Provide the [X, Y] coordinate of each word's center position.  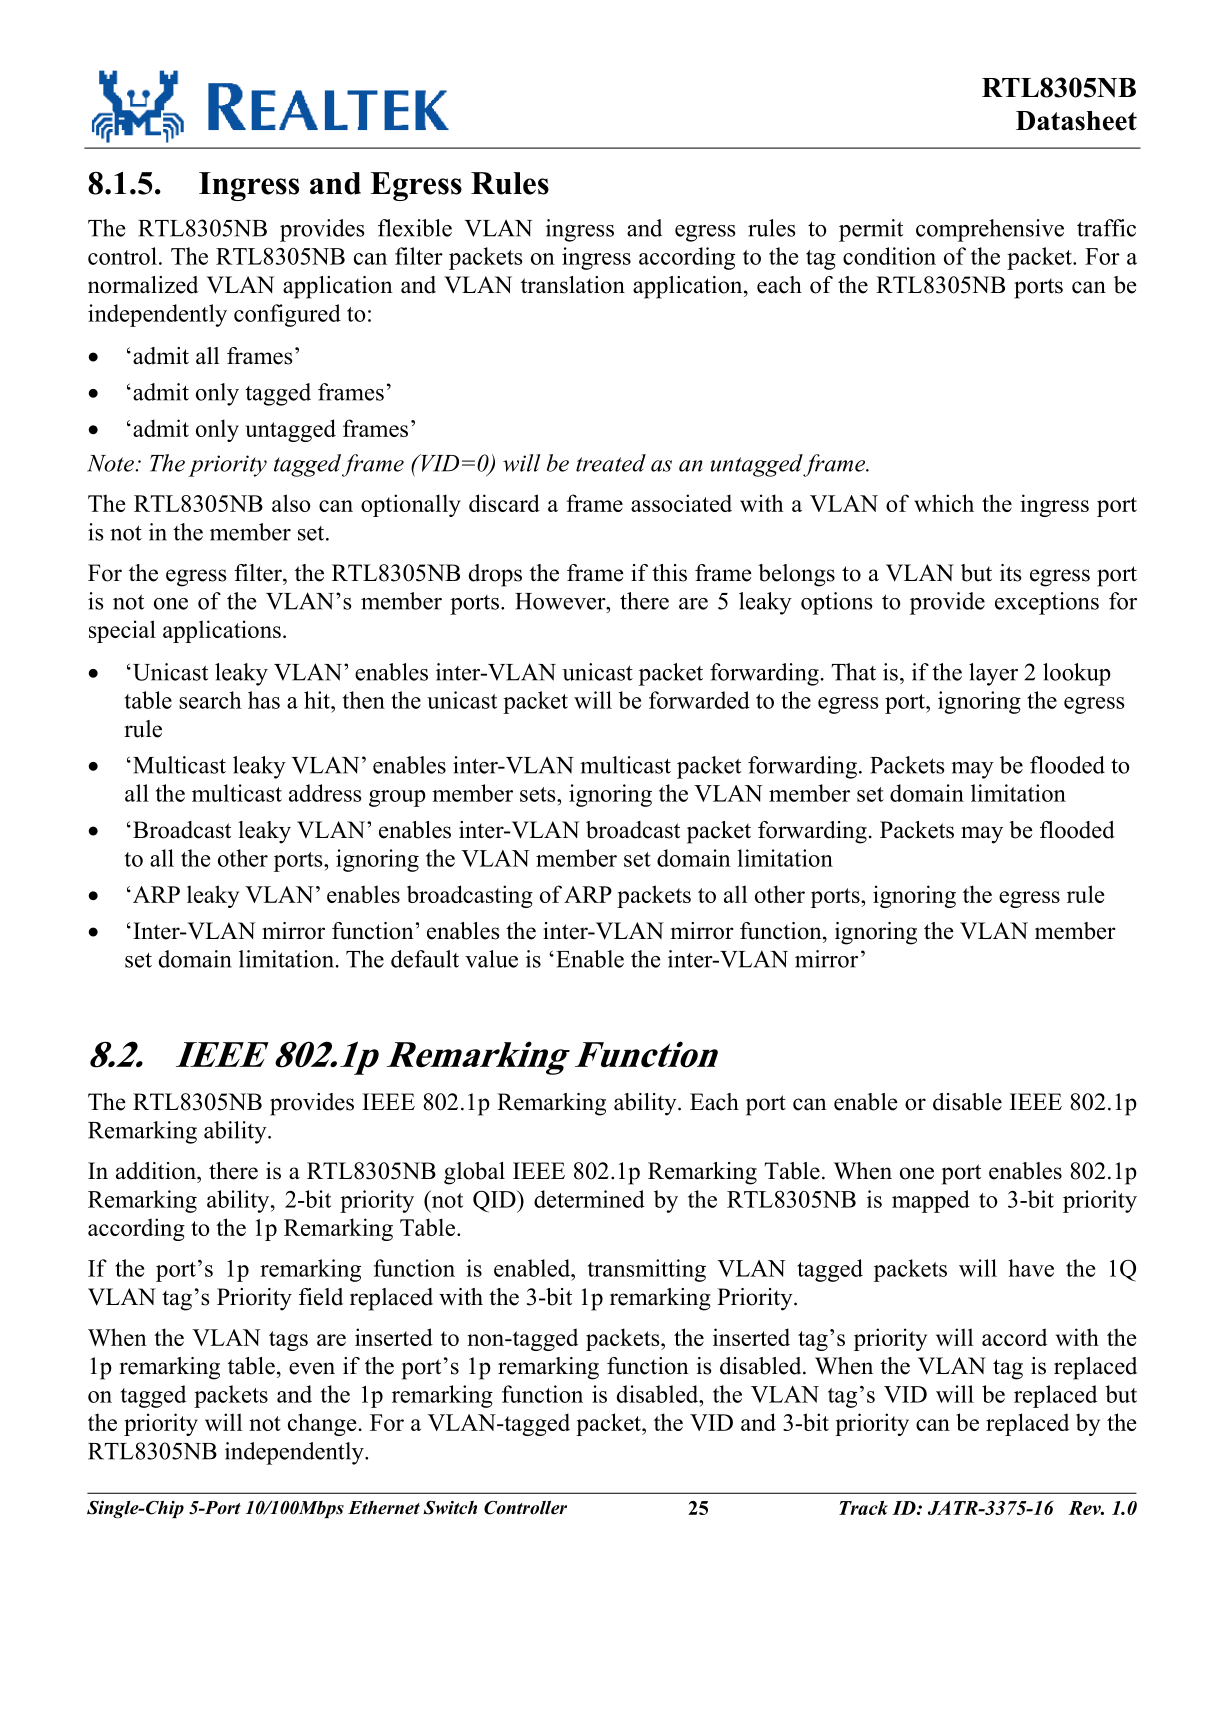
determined [589, 1199]
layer [993, 674]
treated [611, 463]
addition [157, 1171]
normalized [143, 285]
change [322, 1424]
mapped [931, 1201]
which [944, 503]
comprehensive [990, 230]
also [291, 503]
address [325, 793]
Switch [450, 1508]
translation [573, 285]
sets [539, 794]
